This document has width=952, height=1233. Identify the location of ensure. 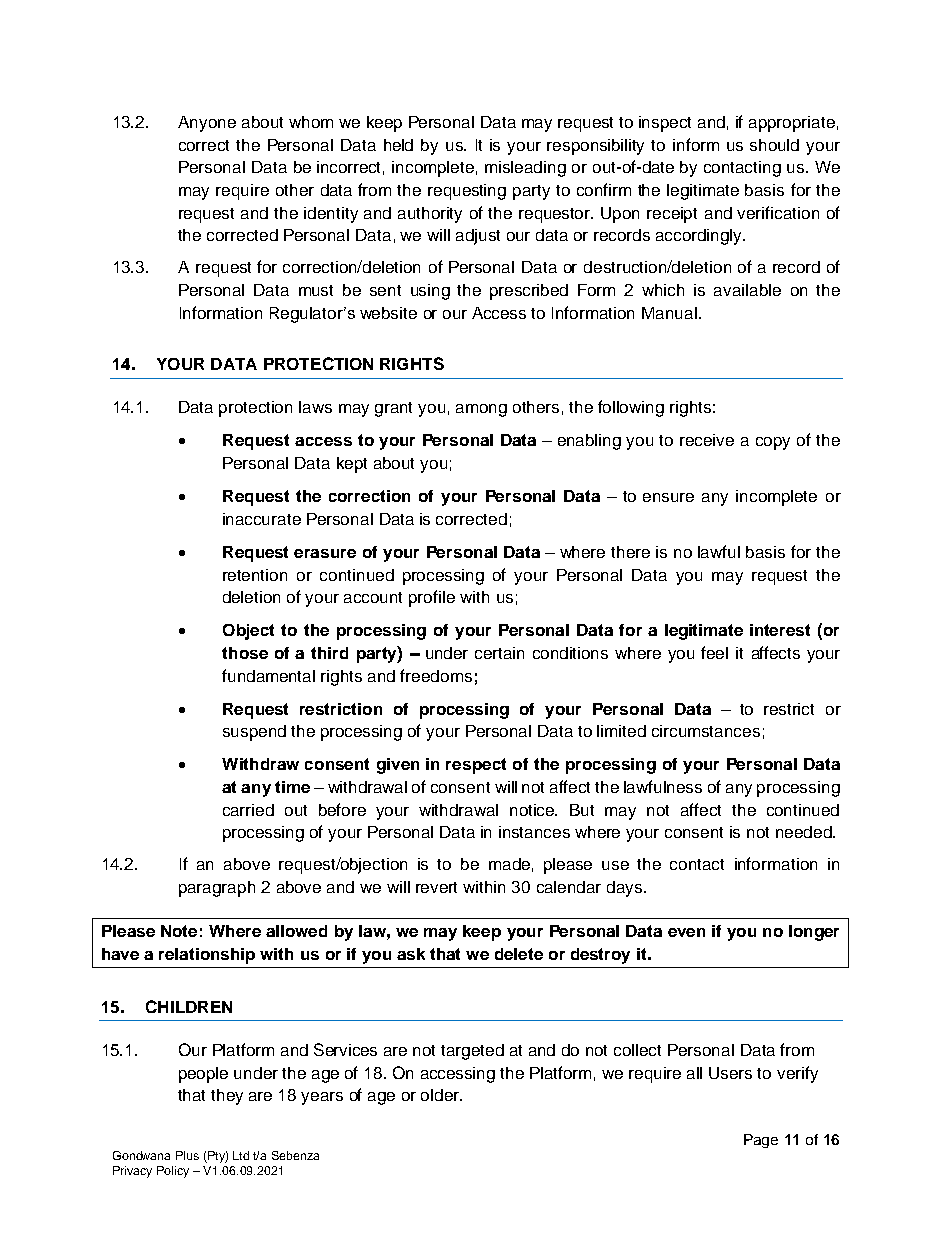
(668, 497).
